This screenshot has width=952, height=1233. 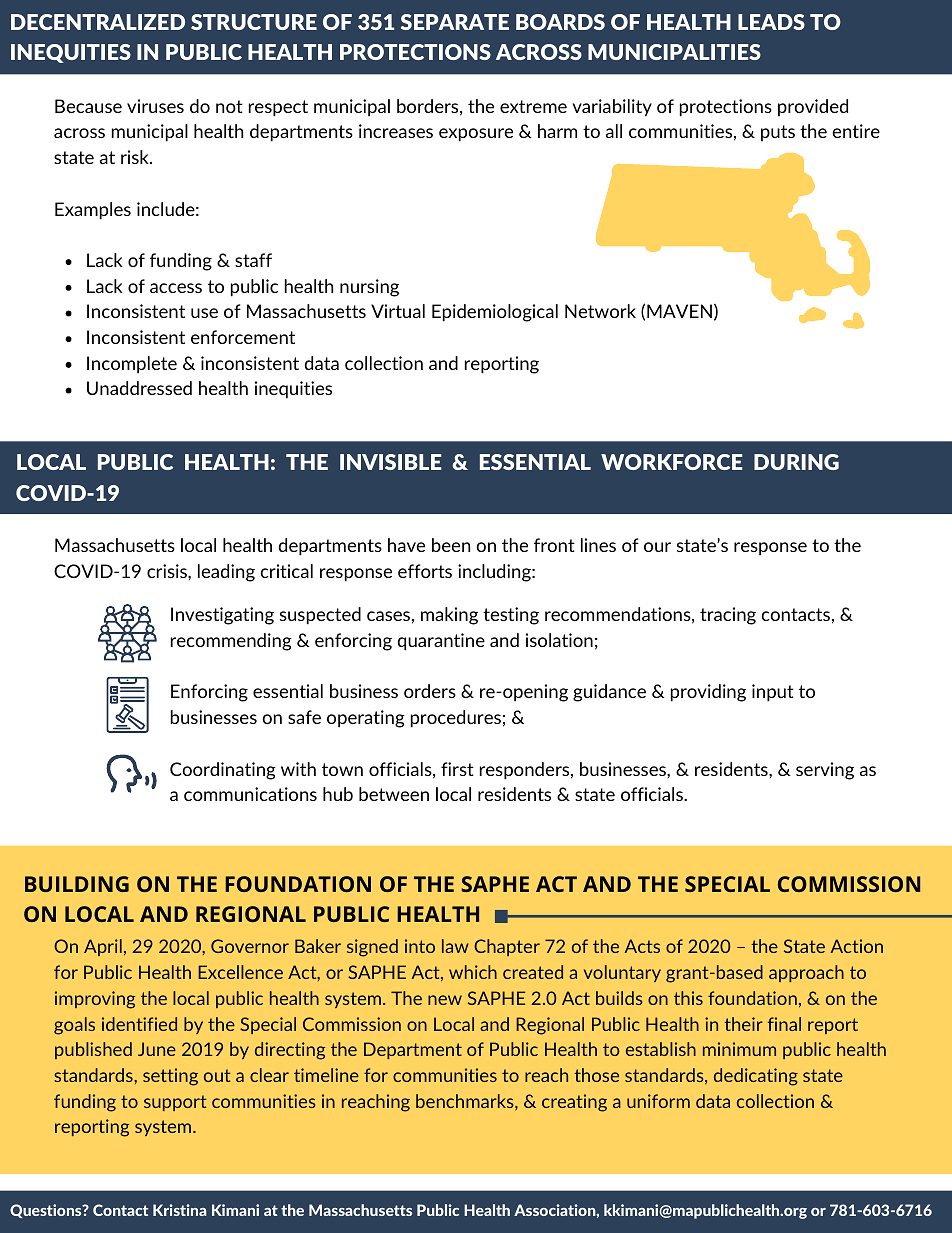 I want to click on approach, so click(x=806, y=973).
